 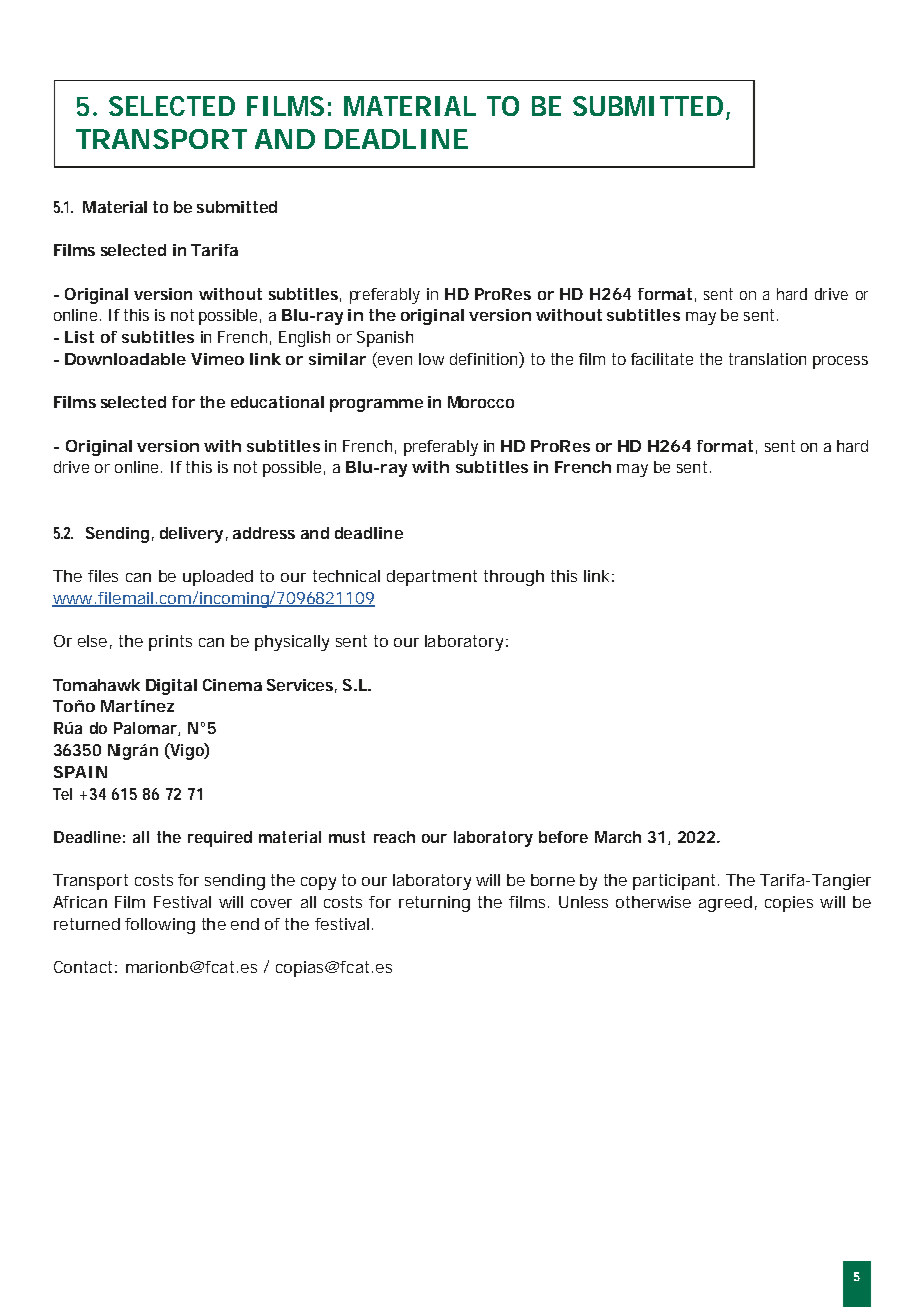 What do you see at coordinates (170, 643) in the screenshot?
I see `prints` at bounding box center [170, 643].
